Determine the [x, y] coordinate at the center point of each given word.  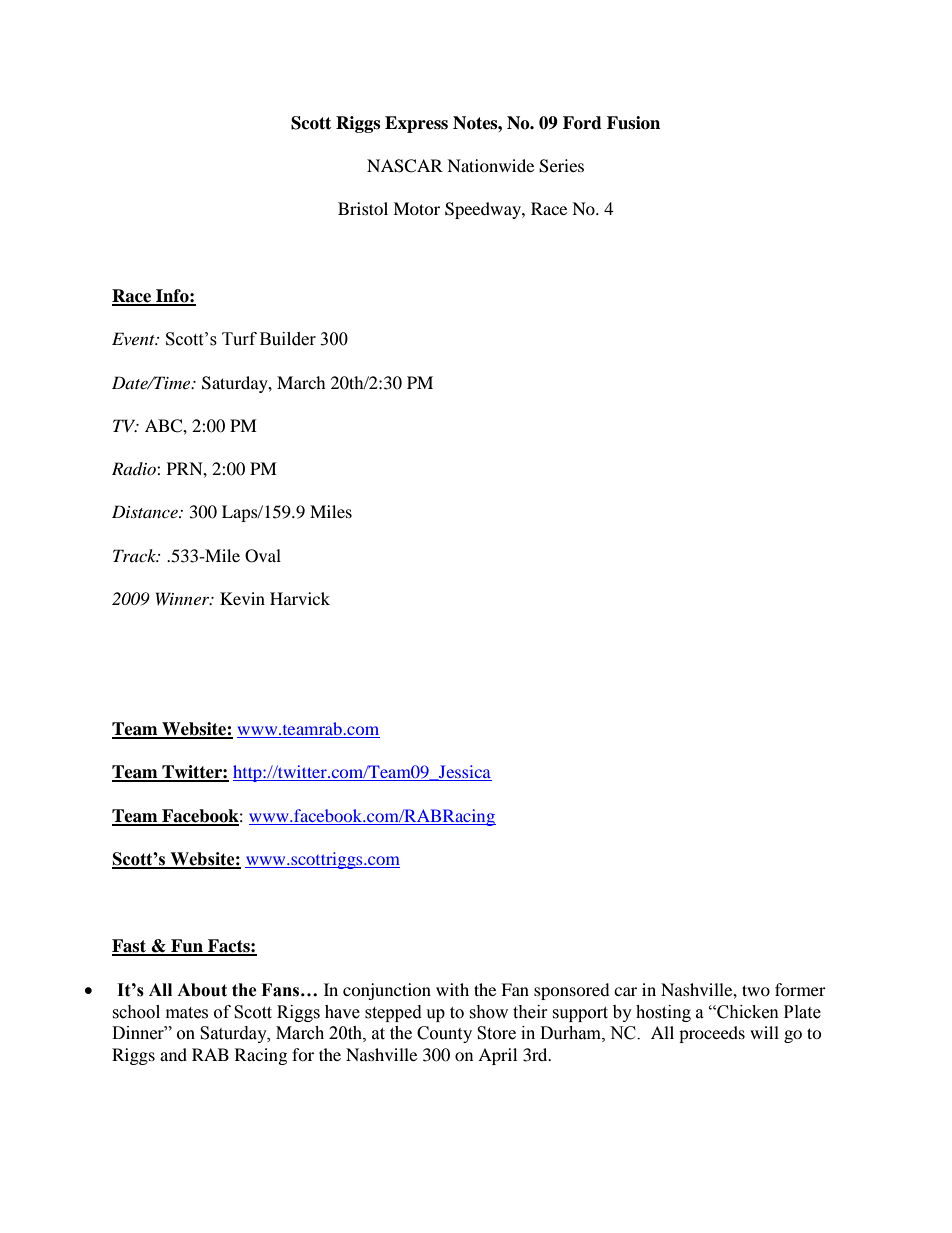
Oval [263, 556]
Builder [288, 339]
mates [187, 1013]
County [444, 1034]
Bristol [363, 208]
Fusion [633, 123]
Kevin [242, 598]
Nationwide [490, 165]
